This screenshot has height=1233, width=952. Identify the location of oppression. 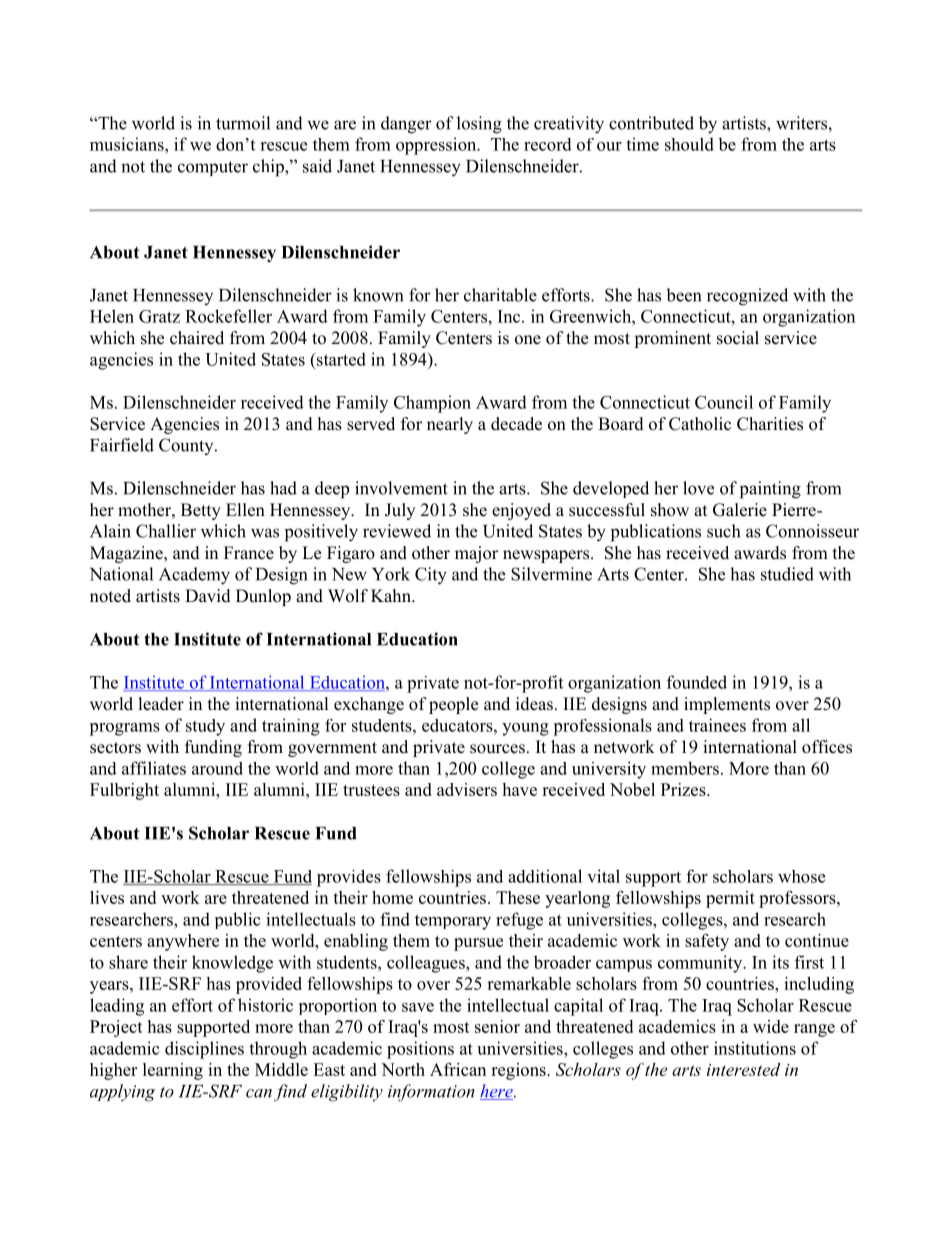
(437, 146).
